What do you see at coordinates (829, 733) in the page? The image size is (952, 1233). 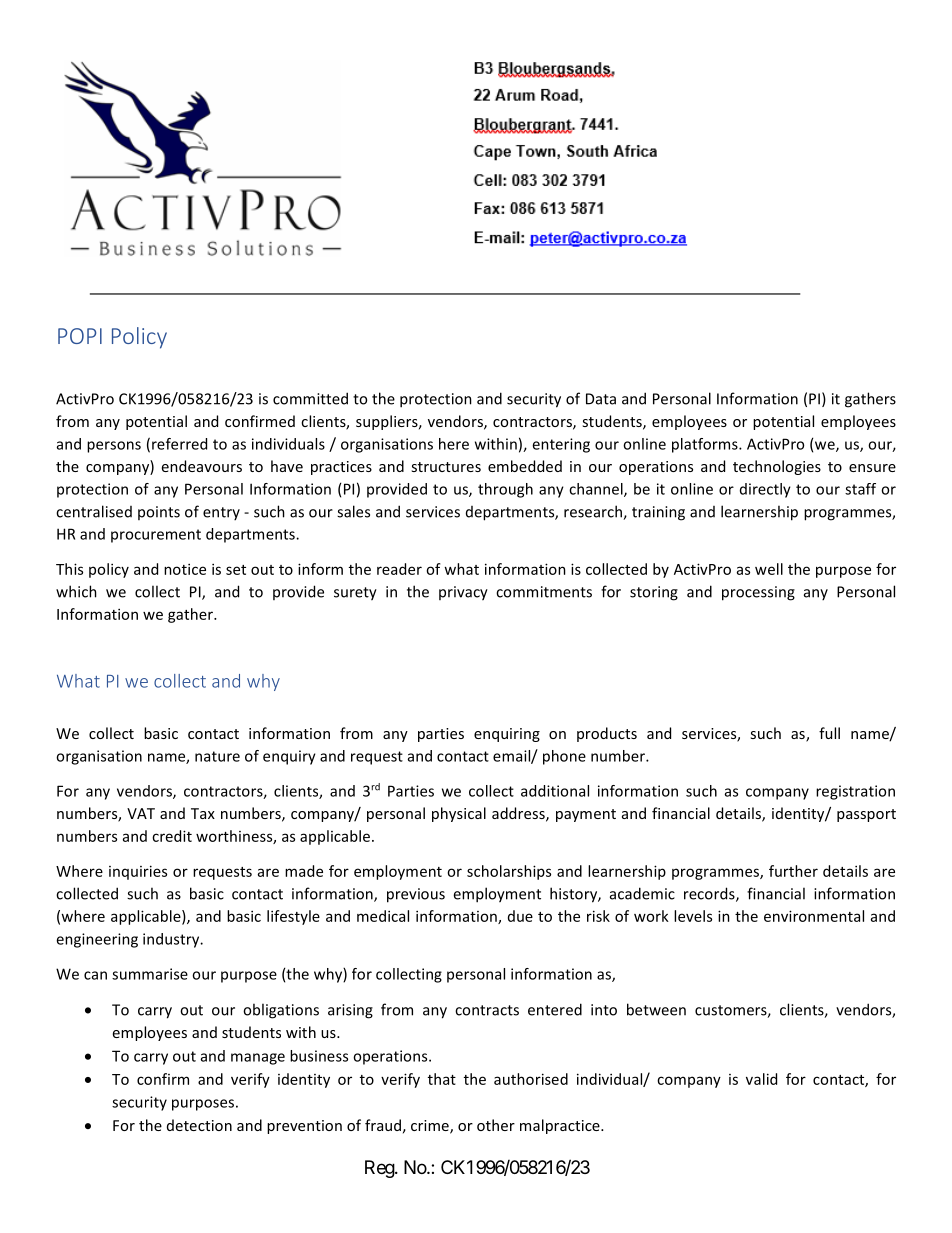 I see `full` at bounding box center [829, 733].
